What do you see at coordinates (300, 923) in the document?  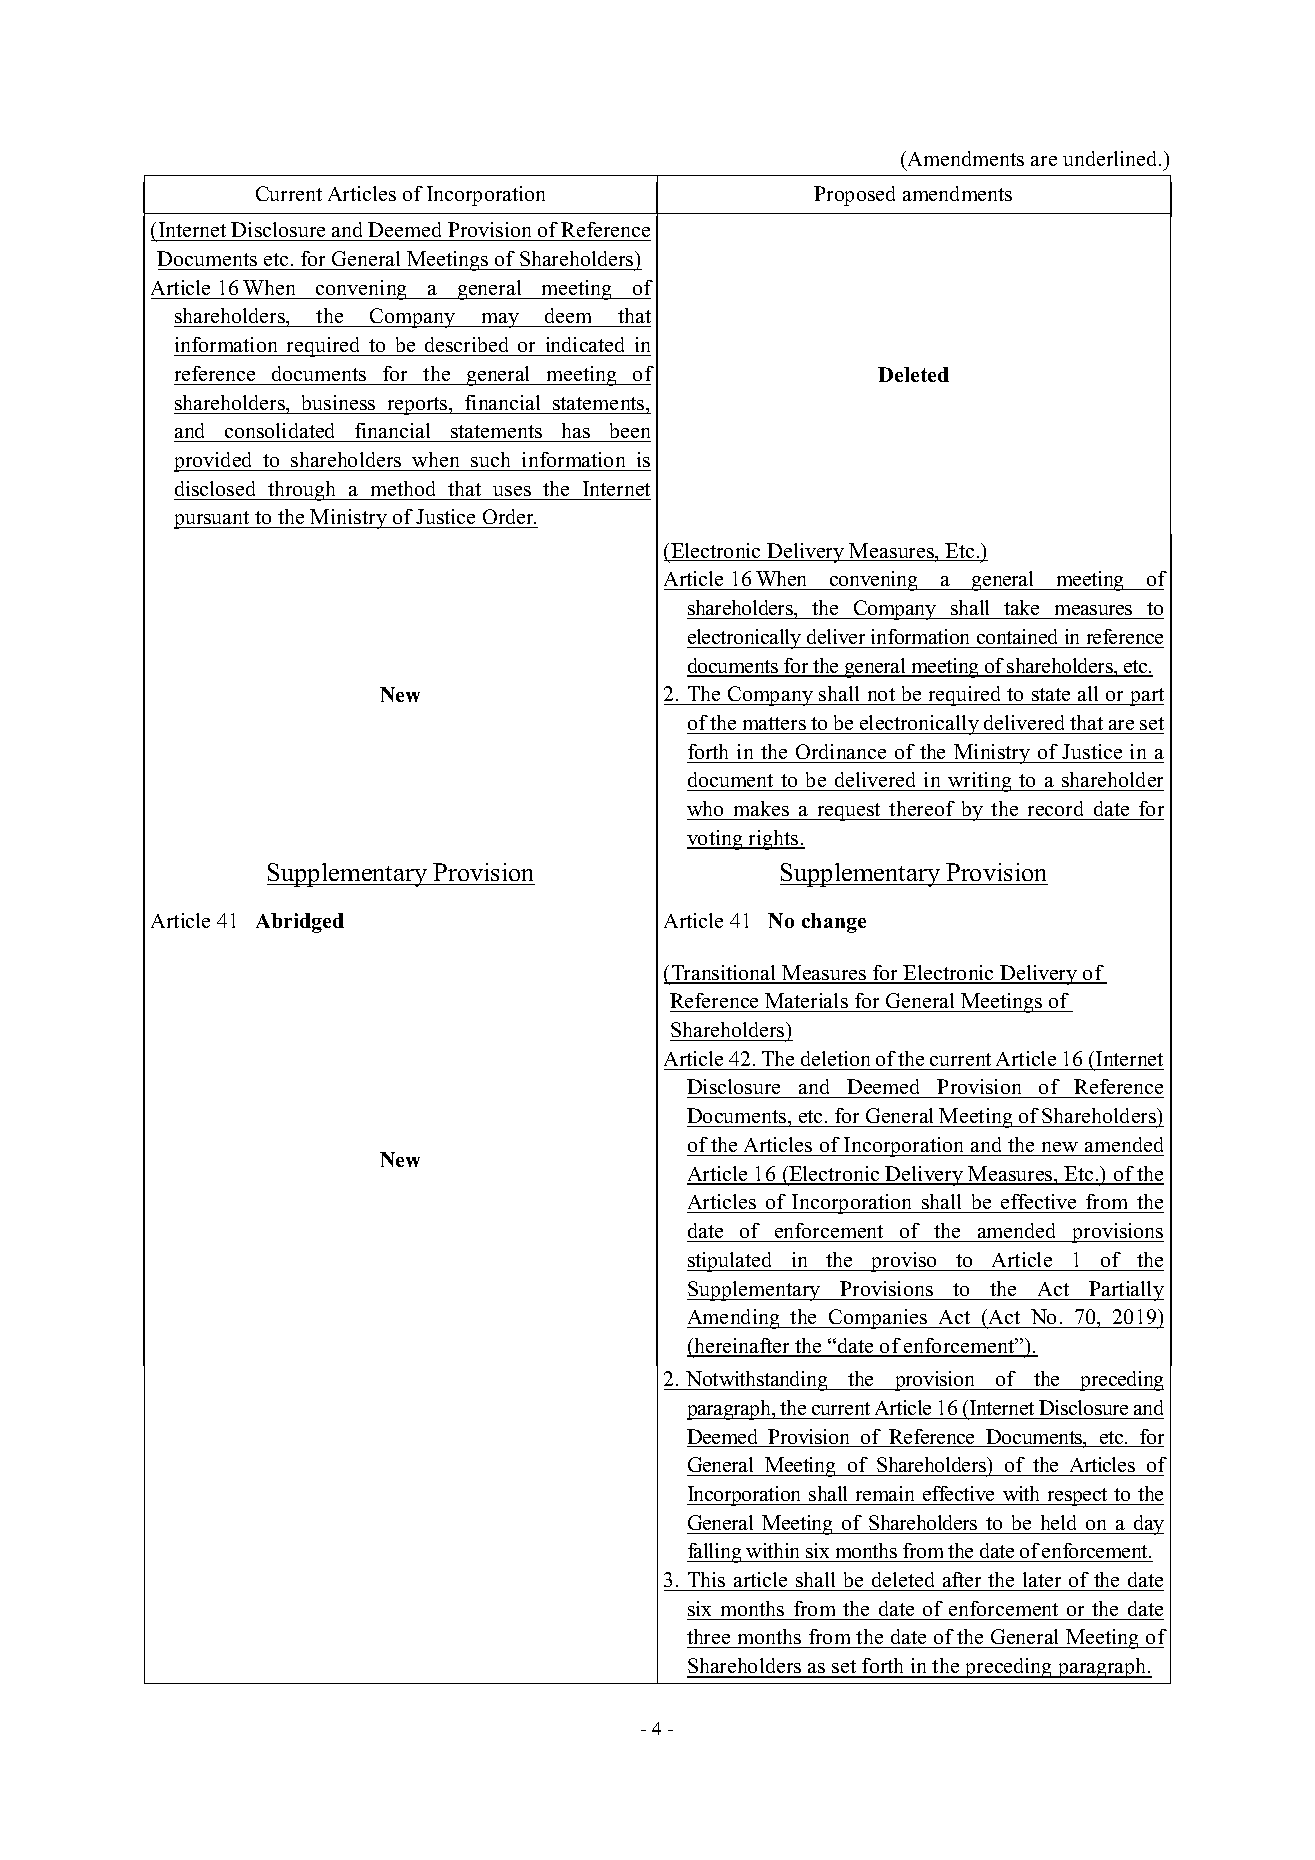 I see `Abridged` at bounding box center [300, 923].
